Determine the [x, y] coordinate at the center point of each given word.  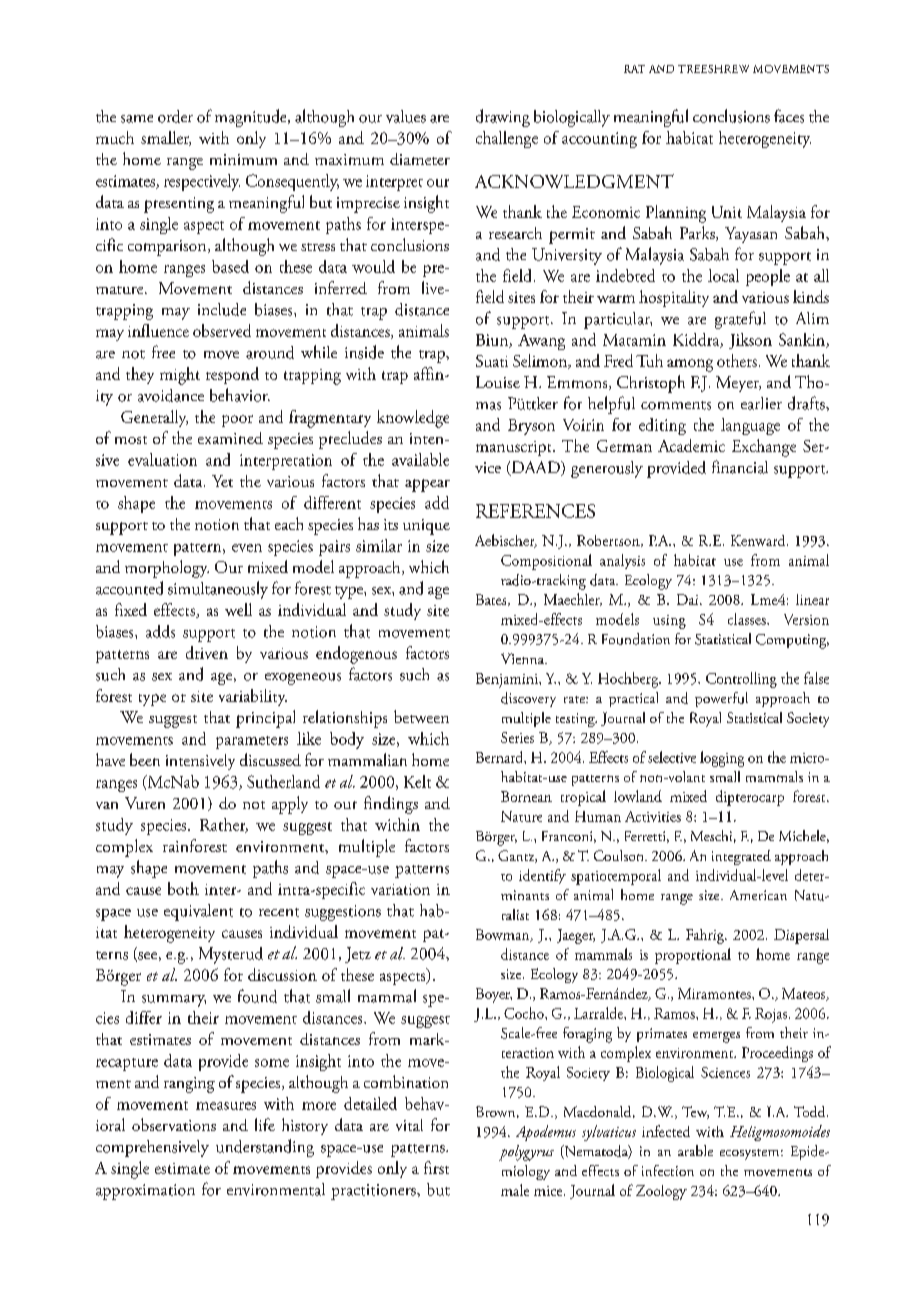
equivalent [198, 912]
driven [207, 652]
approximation [145, 1192]
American [758, 895]
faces [789, 116]
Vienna [524, 658]
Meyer [738, 384]
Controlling [741, 680]
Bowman [504, 935]
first [436, 1167]
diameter [420, 159]
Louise [498, 382]
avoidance [171, 395]
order [175, 116]
